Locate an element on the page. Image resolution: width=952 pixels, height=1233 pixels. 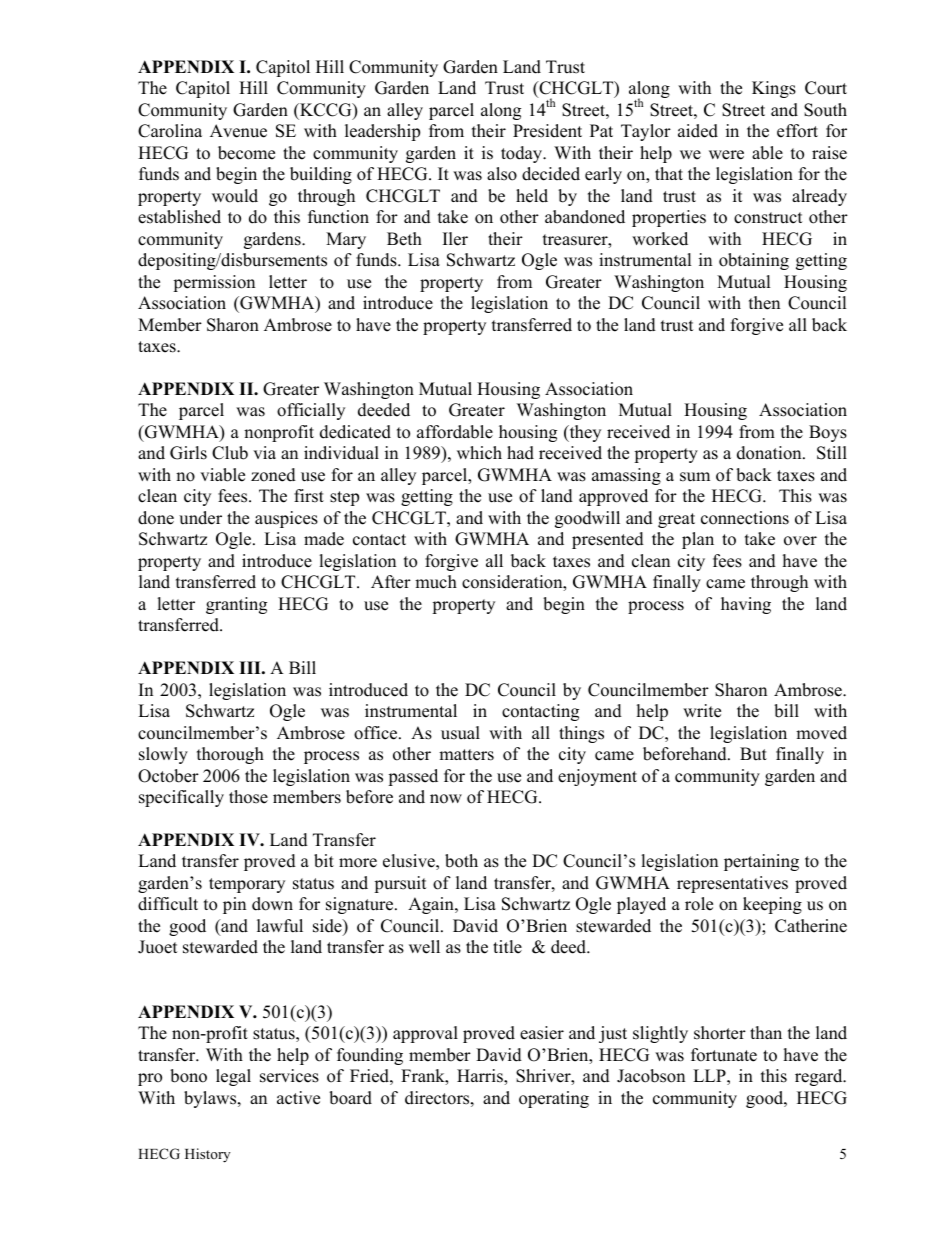
Kings is located at coordinates (774, 89).
